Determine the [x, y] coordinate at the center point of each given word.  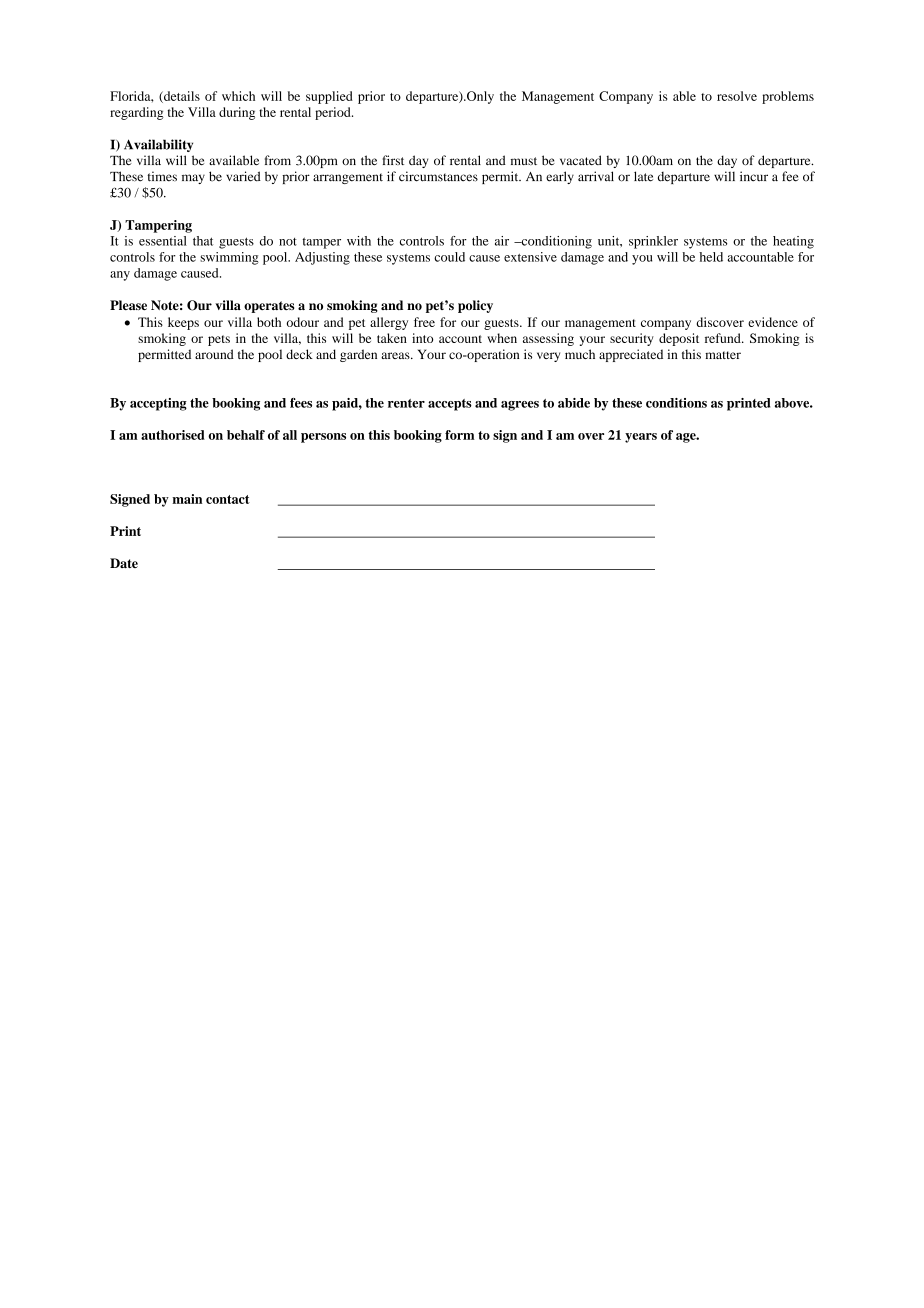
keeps [183, 323]
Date [124, 563]
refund [724, 338]
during [237, 113]
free [424, 322]
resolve [737, 96]
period [334, 113]
